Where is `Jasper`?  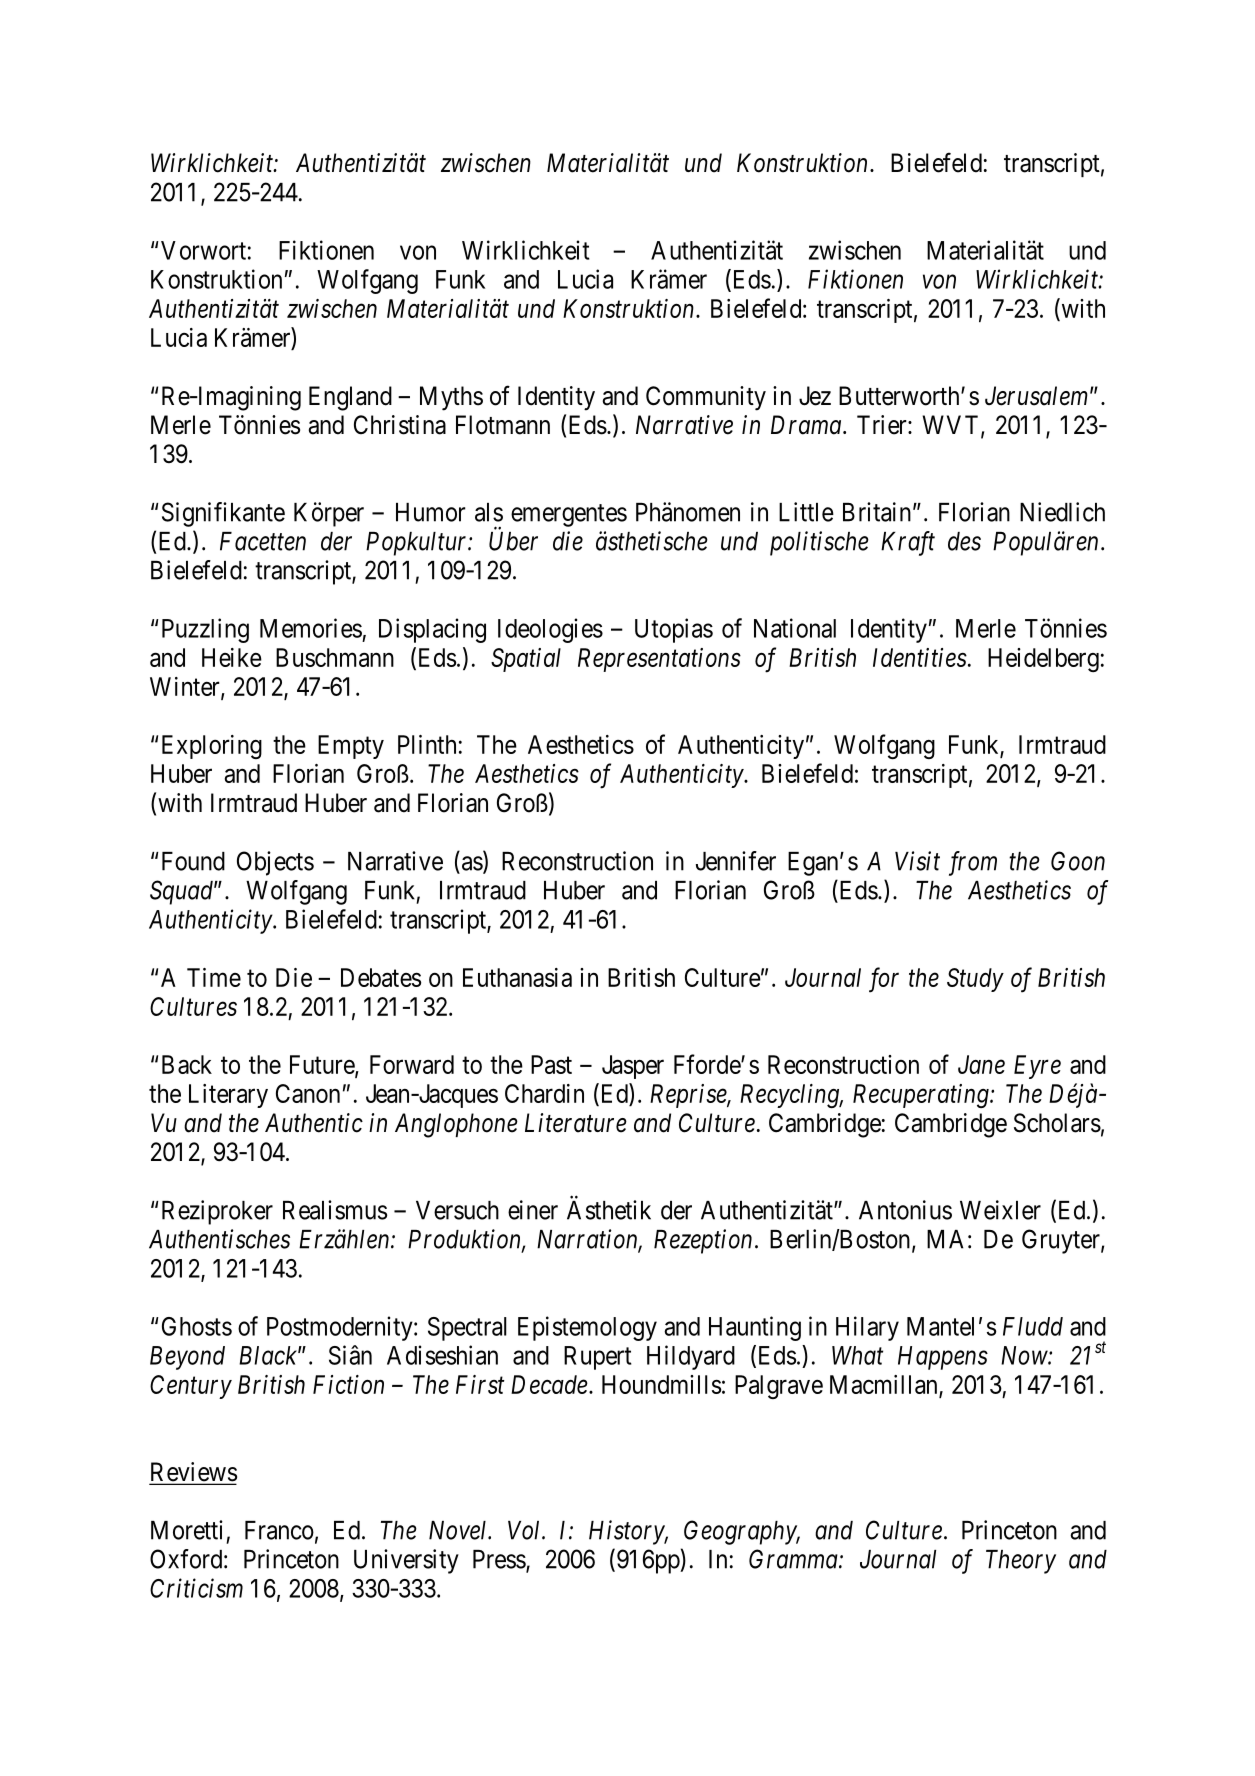
Jasper is located at coordinates (633, 1067).
